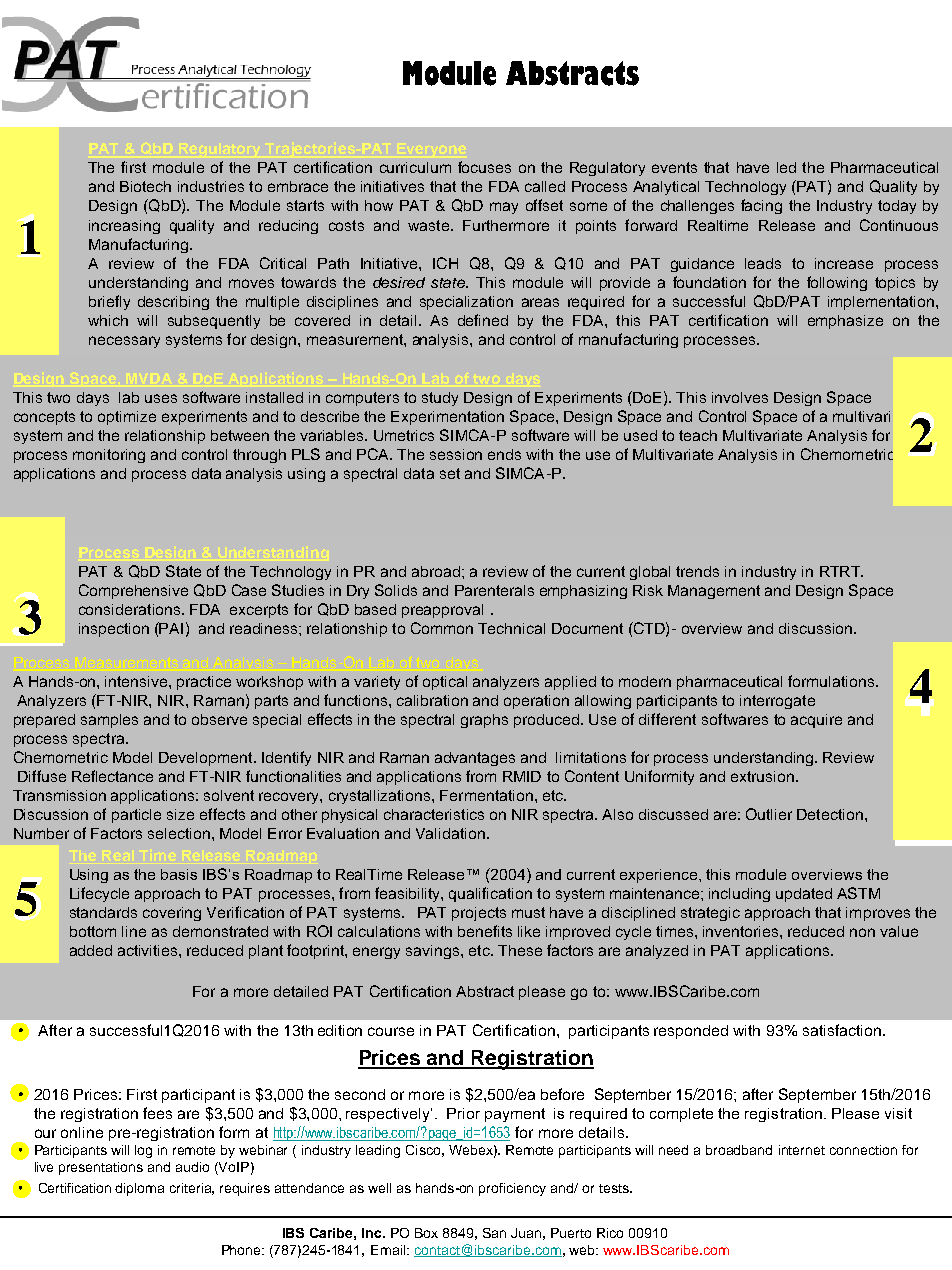  What do you see at coordinates (145, 186) in the screenshot?
I see `Biotech` at bounding box center [145, 186].
